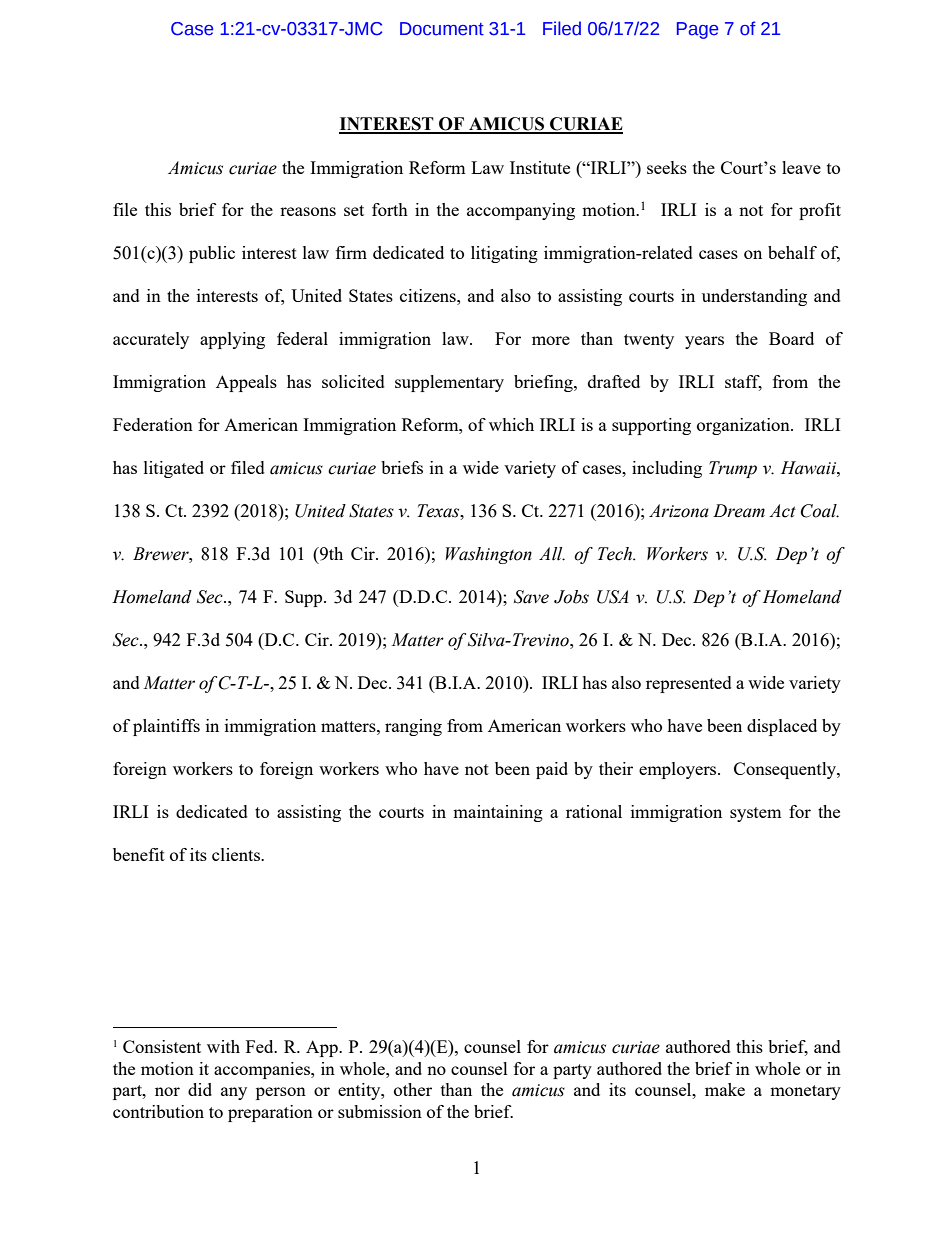  What do you see at coordinates (442, 29) in the screenshot?
I see `Document` at bounding box center [442, 29].
